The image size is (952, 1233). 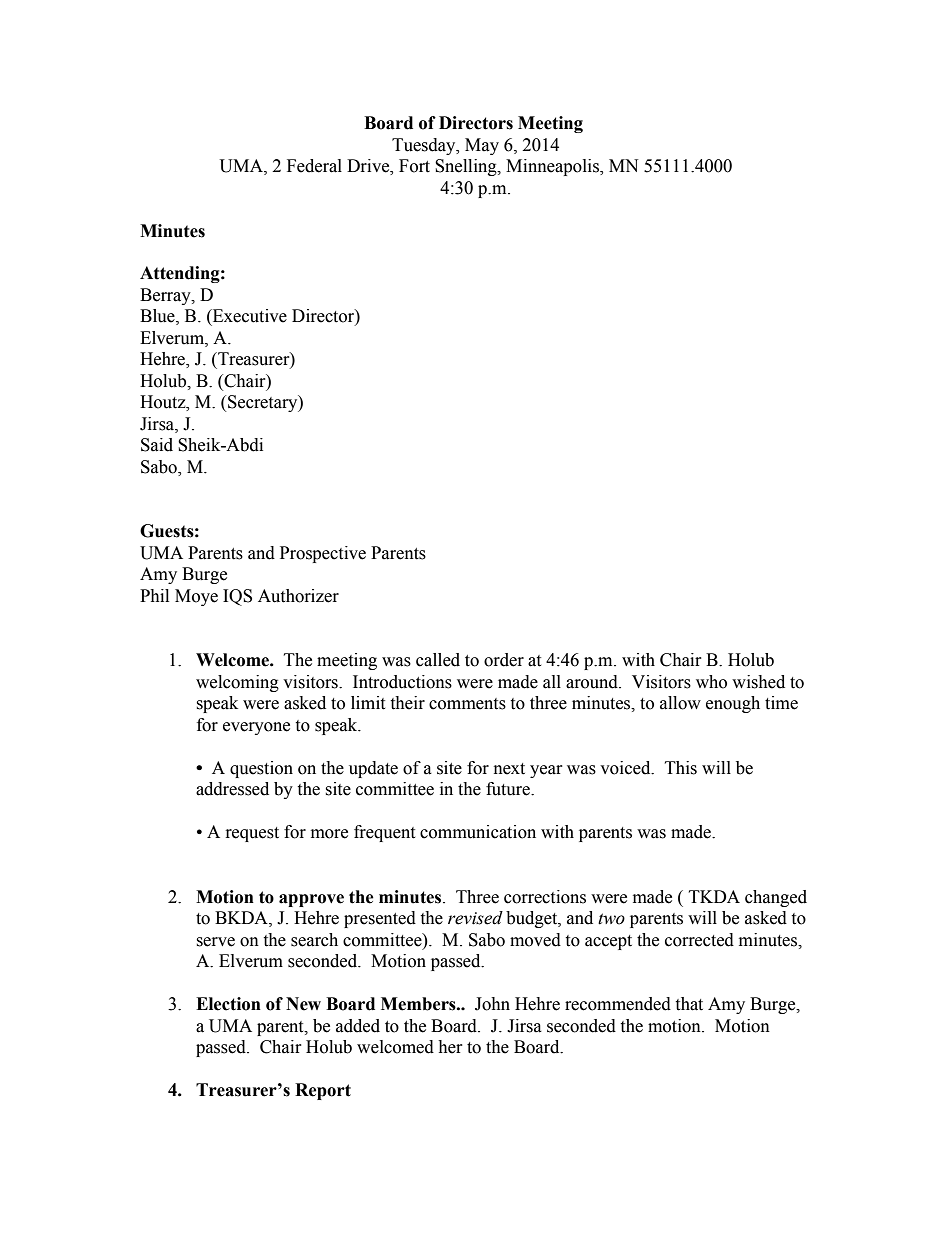 What do you see at coordinates (314, 166) in the image?
I see `Federal` at bounding box center [314, 166].
